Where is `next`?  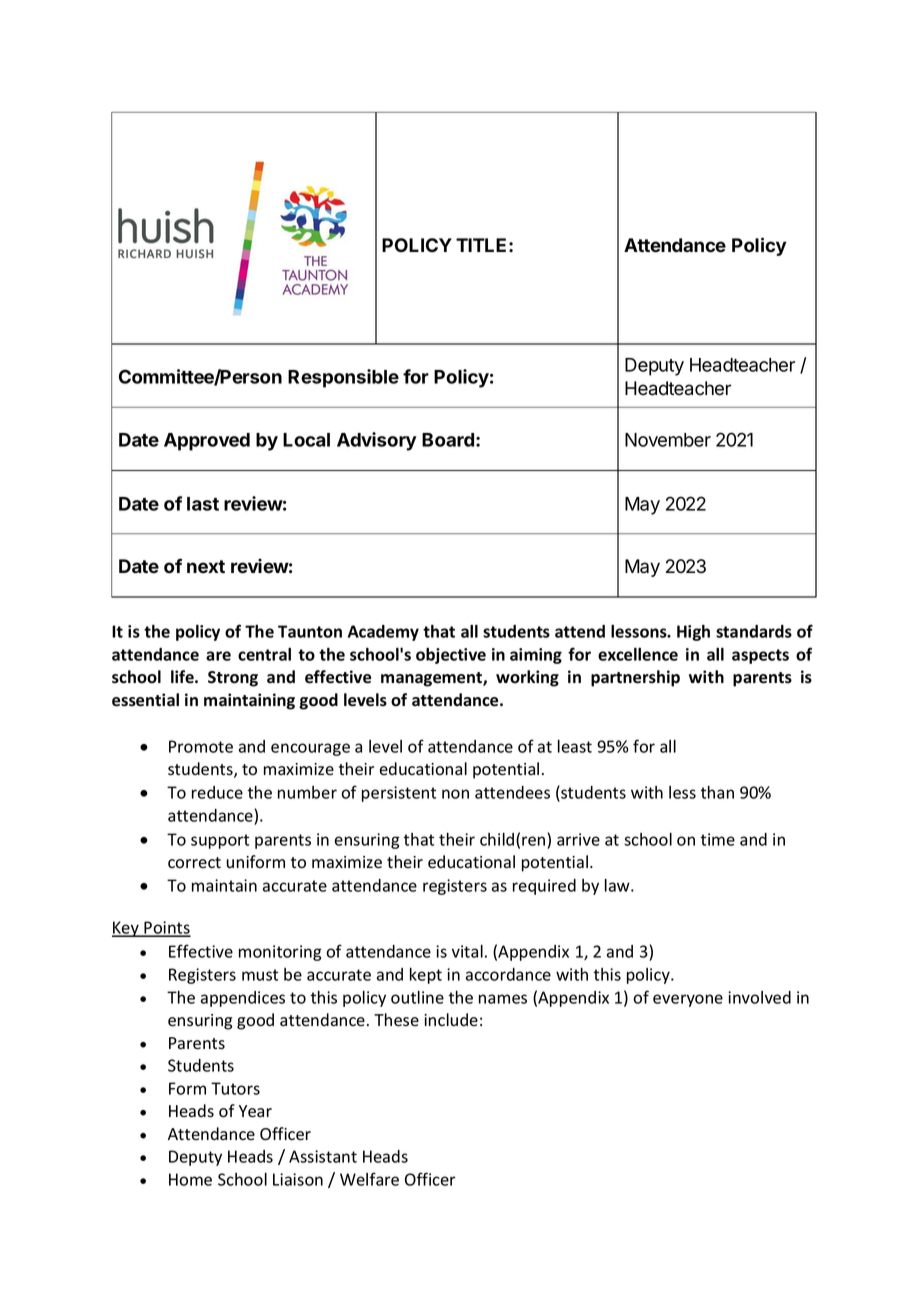 next is located at coordinates (206, 567).
